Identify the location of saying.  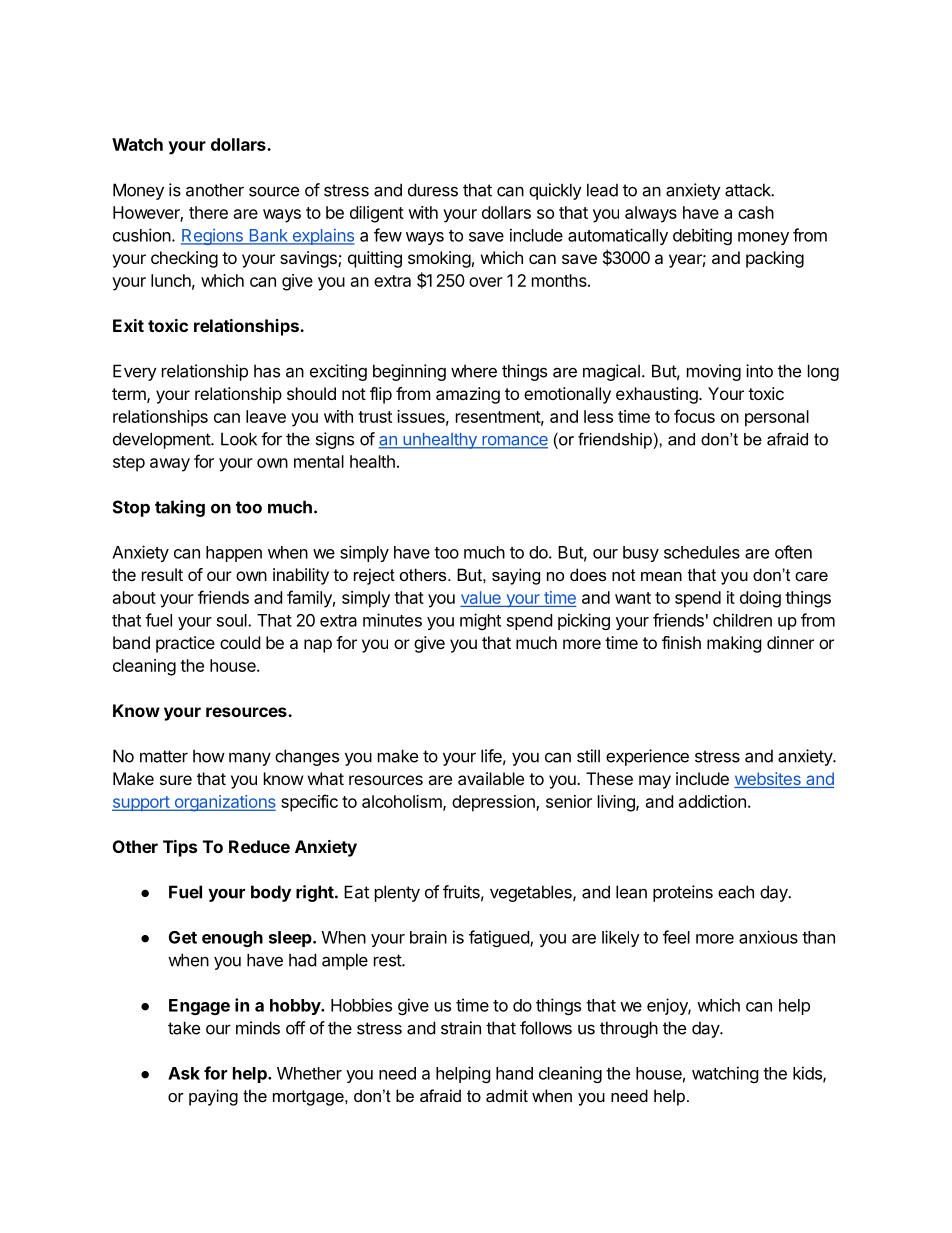
(516, 576).
